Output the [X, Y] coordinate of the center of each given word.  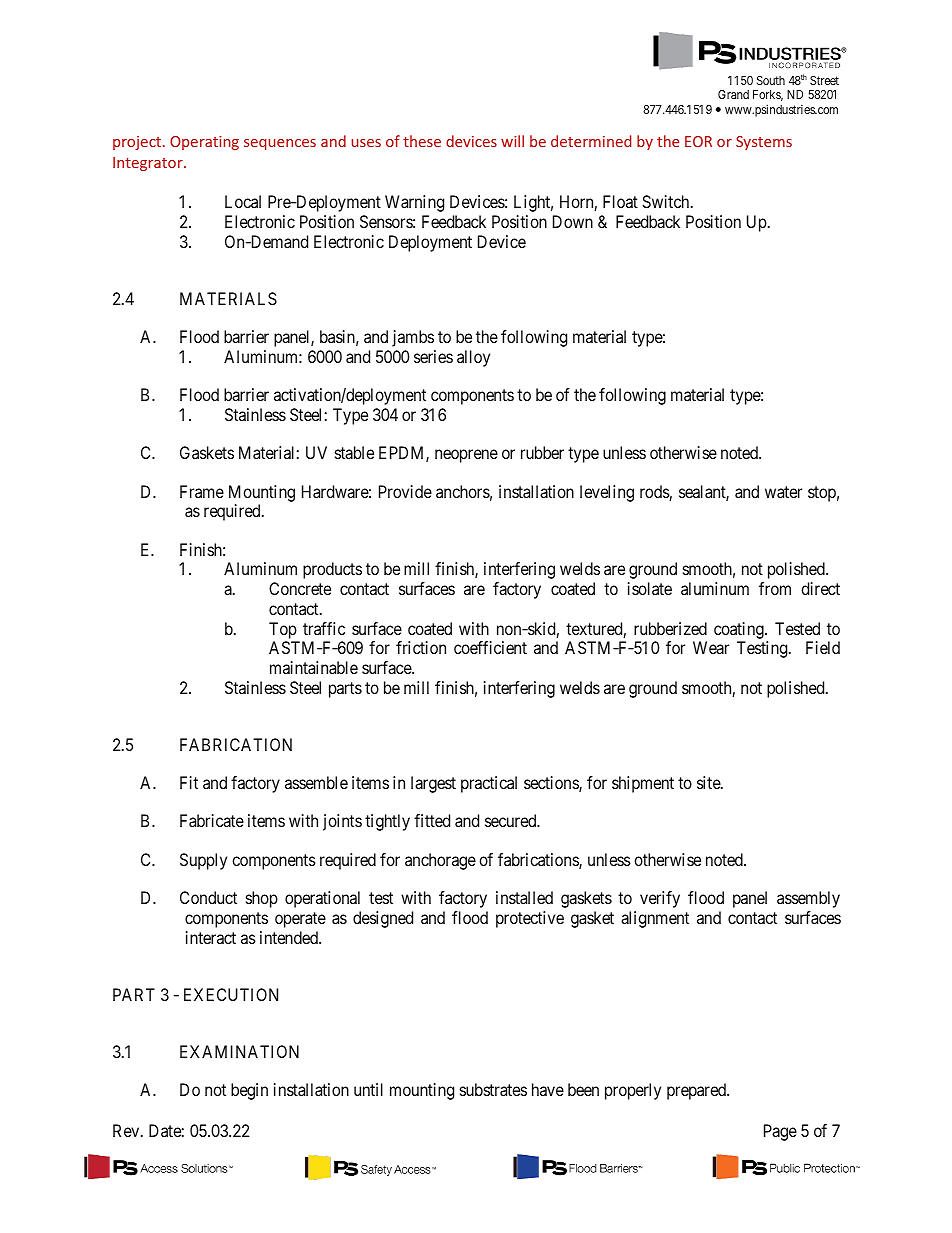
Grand [733, 94]
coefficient [490, 647]
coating [740, 630]
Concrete [300, 588]
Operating [204, 143]
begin [249, 1091]
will [512, 141]
